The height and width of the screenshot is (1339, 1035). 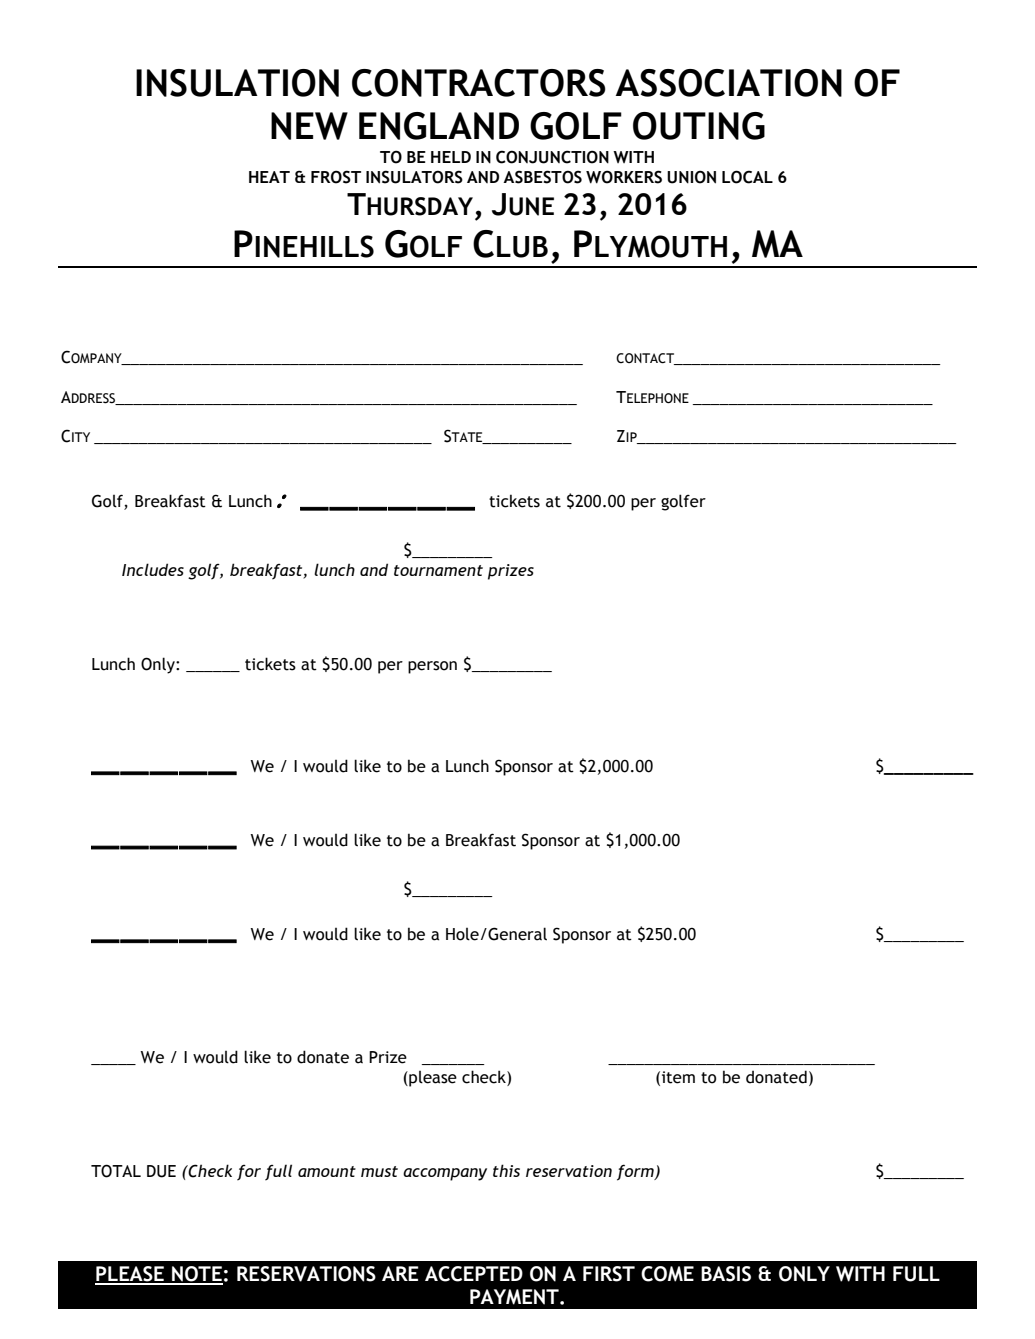 What do you see at coordinates (506, 1170) in the screenshot?
I see `this` at bounding box center [506, 1170].
